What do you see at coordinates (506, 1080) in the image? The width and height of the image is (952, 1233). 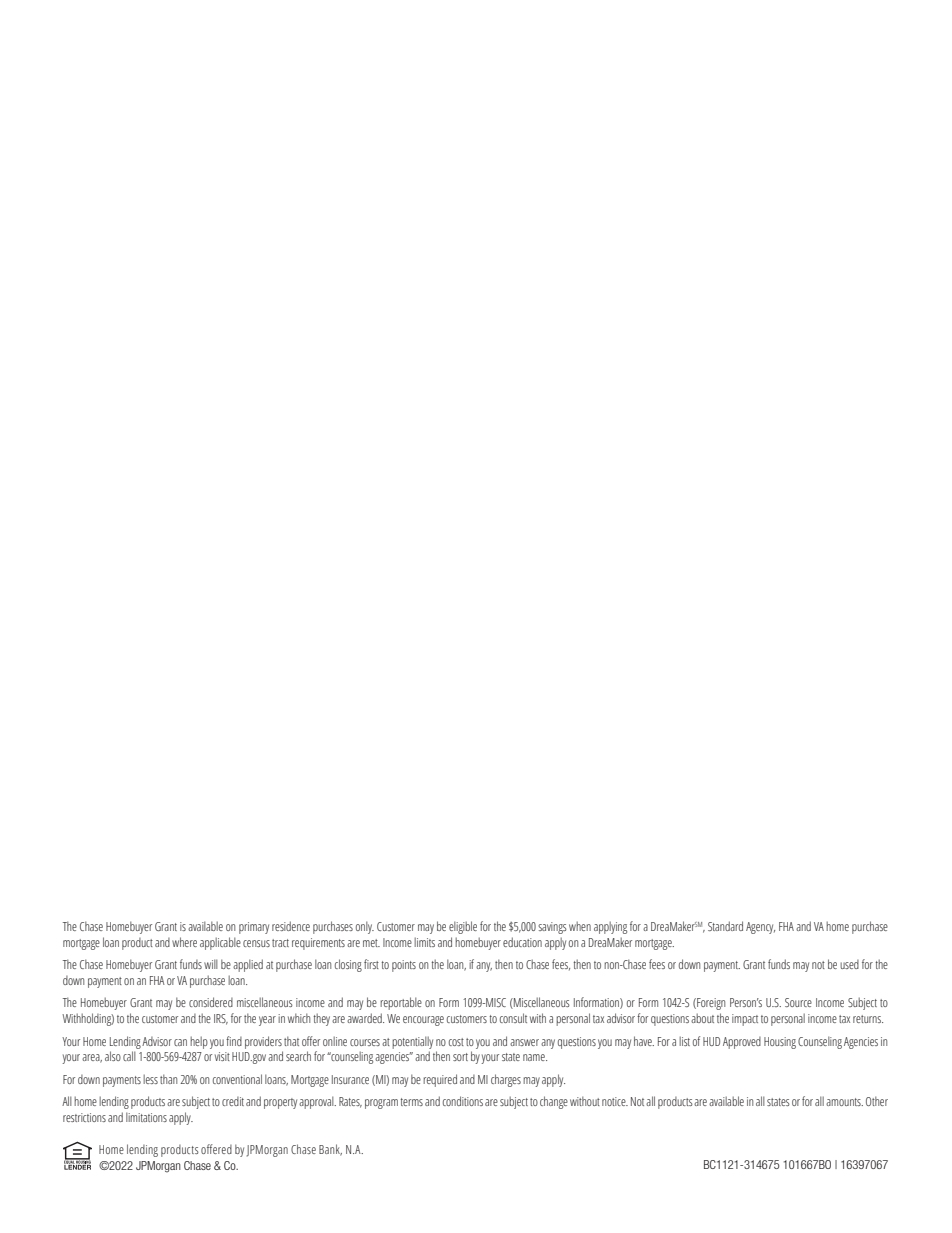 I see `charges` at bounding box center [506, 1080].
